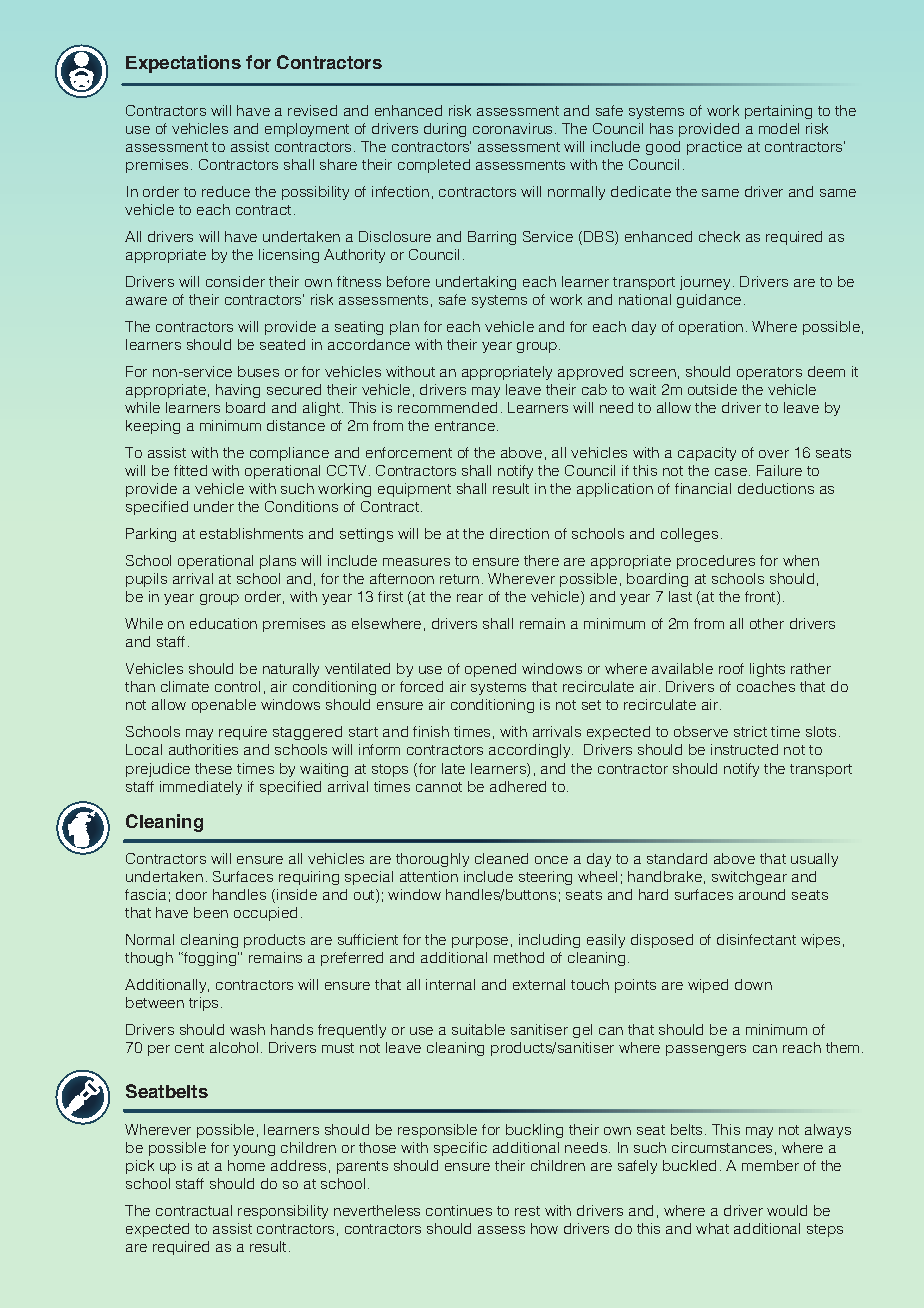 This screenshot has width=924, height=1308. I want to click on fitted, so click(190, 470).
